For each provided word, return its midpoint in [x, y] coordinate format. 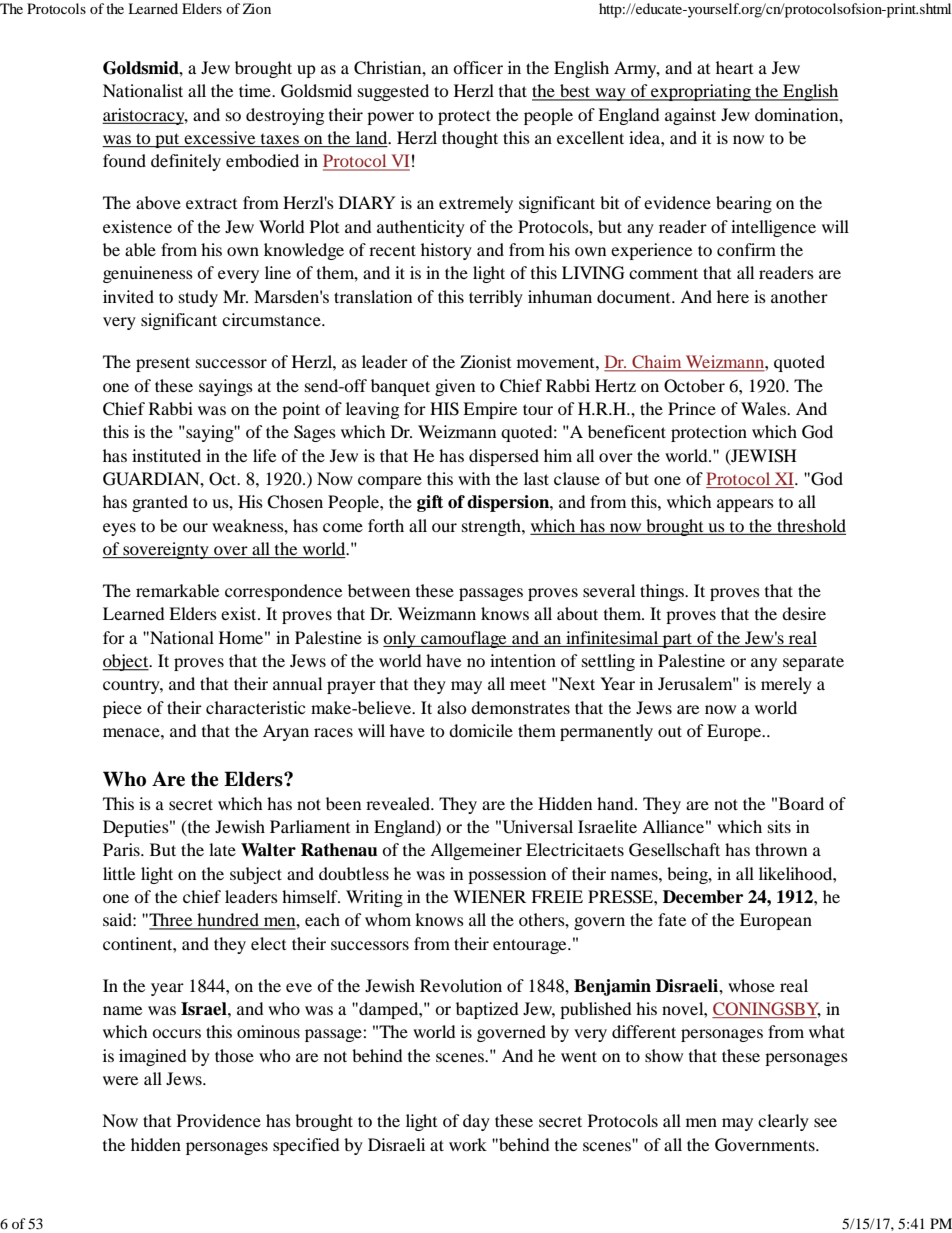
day [476, 1122]
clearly [783, 1122]
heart [734, 67]
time [256, 90]
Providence [219, 1120]
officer [478, 67]
